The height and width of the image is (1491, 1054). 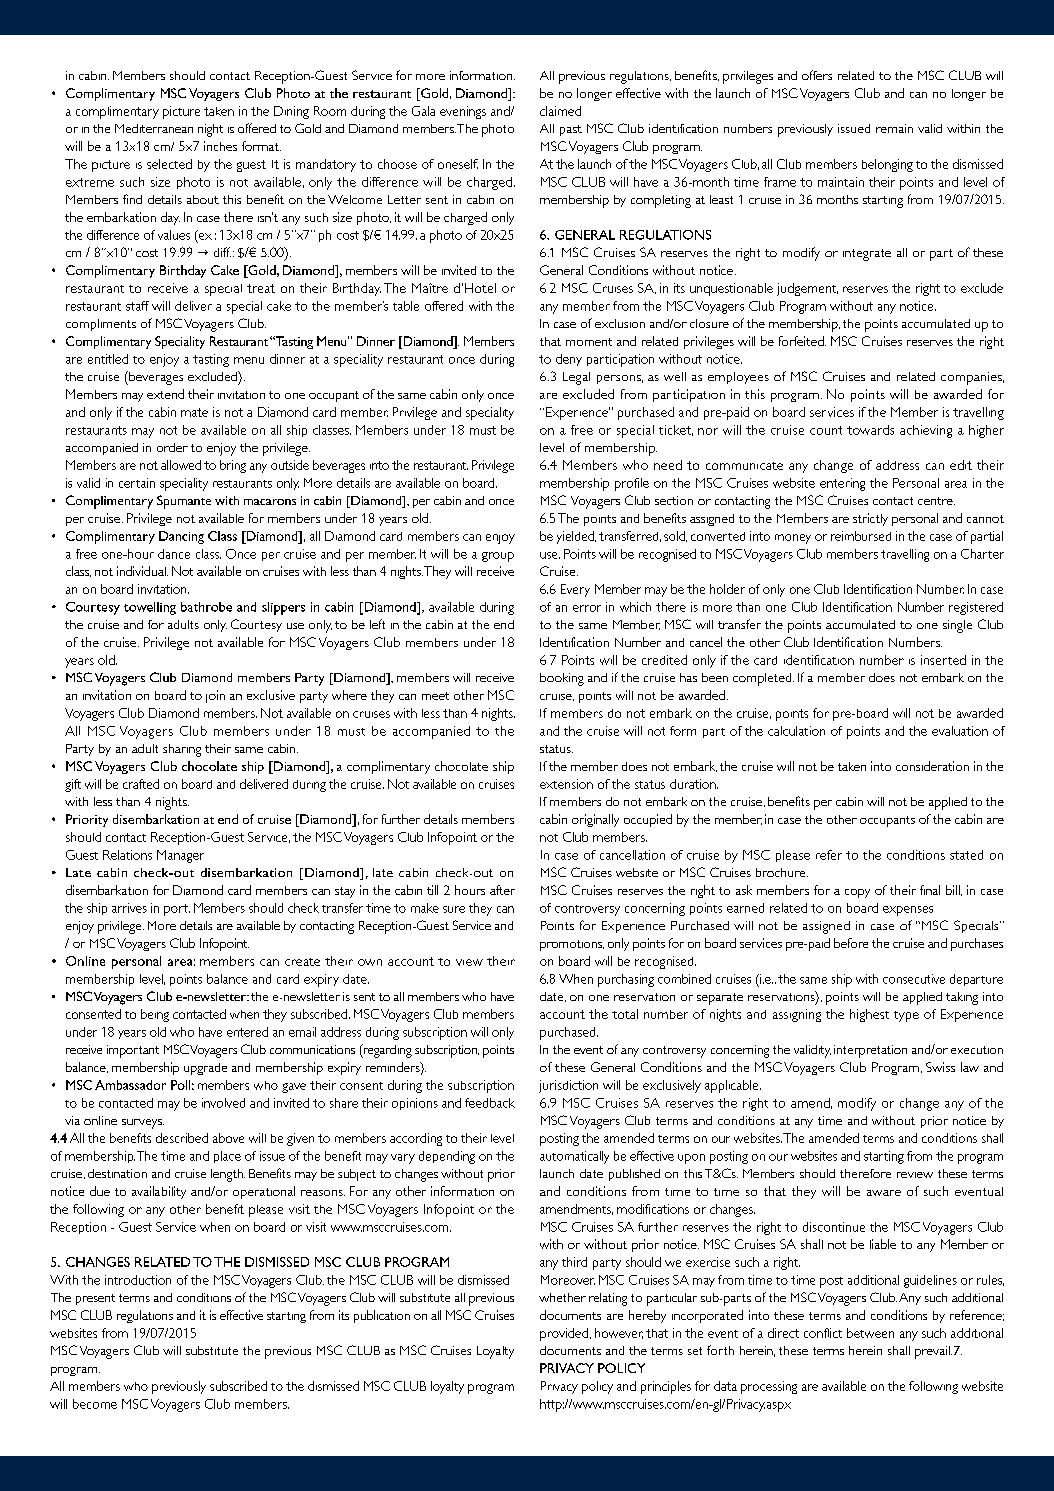 What do you see at coordinates (564, 1334) in the image?
I see `provided` at bounding box center [564, 1334].
